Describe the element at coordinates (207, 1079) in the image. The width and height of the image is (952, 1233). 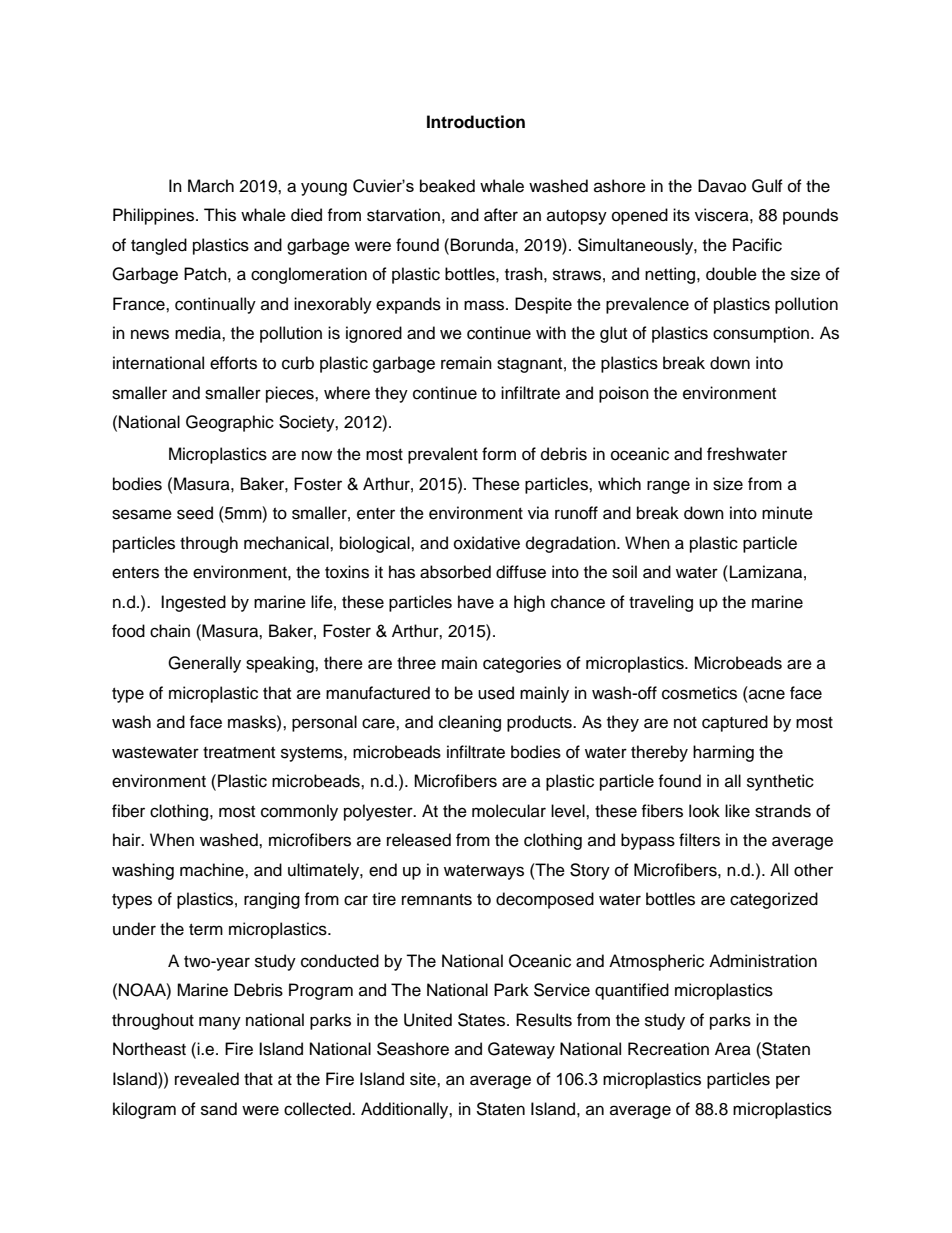
I see `revealed` at that location.
